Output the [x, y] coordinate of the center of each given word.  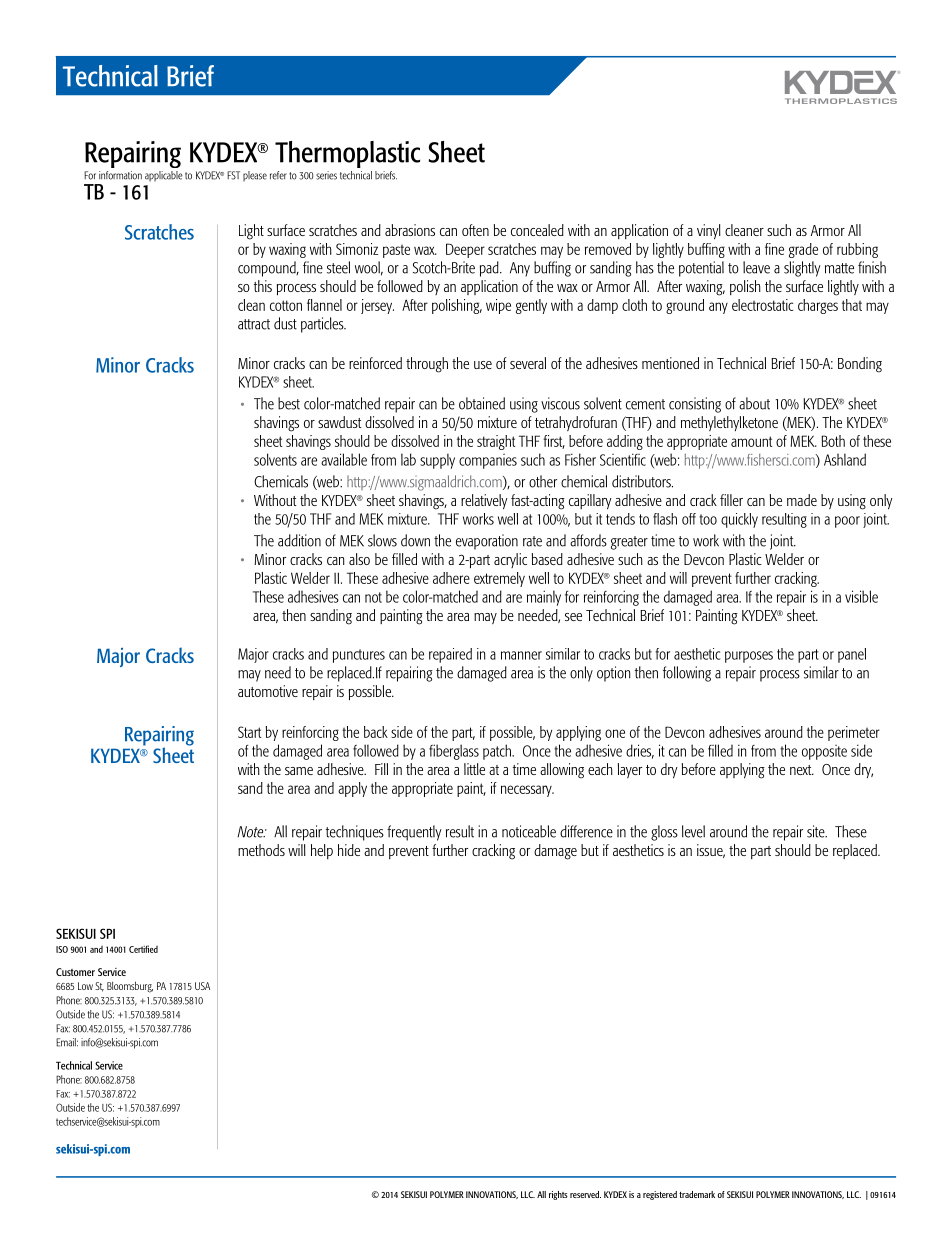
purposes [749, 657]
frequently [414, 833]
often [475, 230]
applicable [164, 176]
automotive [268, 691]
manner [521, 655]
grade [803, 250]
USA [202, 986]
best [289, 403]
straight [496, 442]
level [693, 831]
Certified [143, 949]
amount [751, 441]
